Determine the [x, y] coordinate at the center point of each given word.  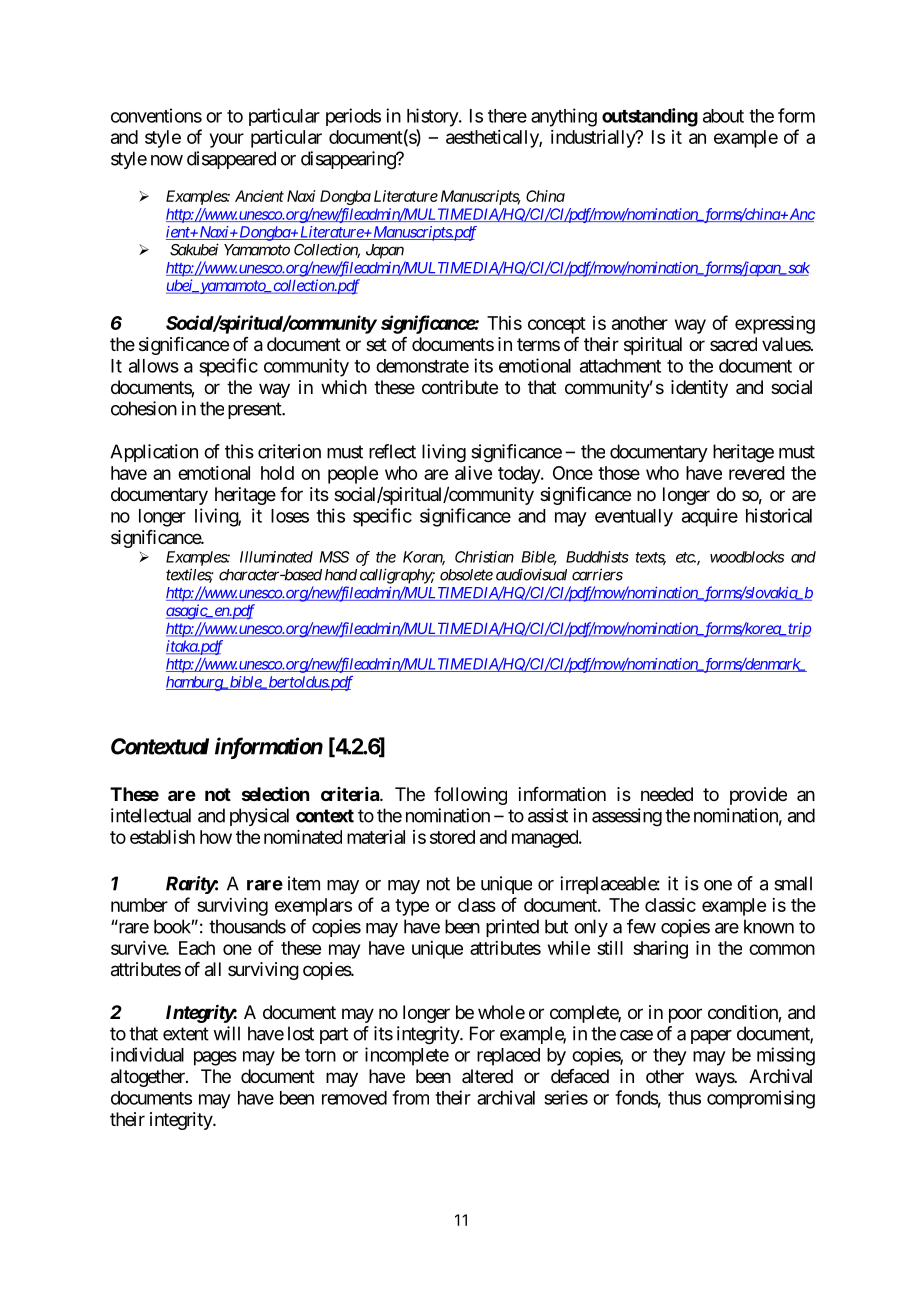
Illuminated [276, 557]
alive [473, 473]
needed [667, 794]
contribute [460, 387]
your [227, 140]
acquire [710, 517]
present [255, 410]
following [470, 796]
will [226, 1033]
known [769, 926]
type [412, 907]
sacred [733, 344]
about [723, 116]
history [433, 117]
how [216, 837]
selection [275, 794]
